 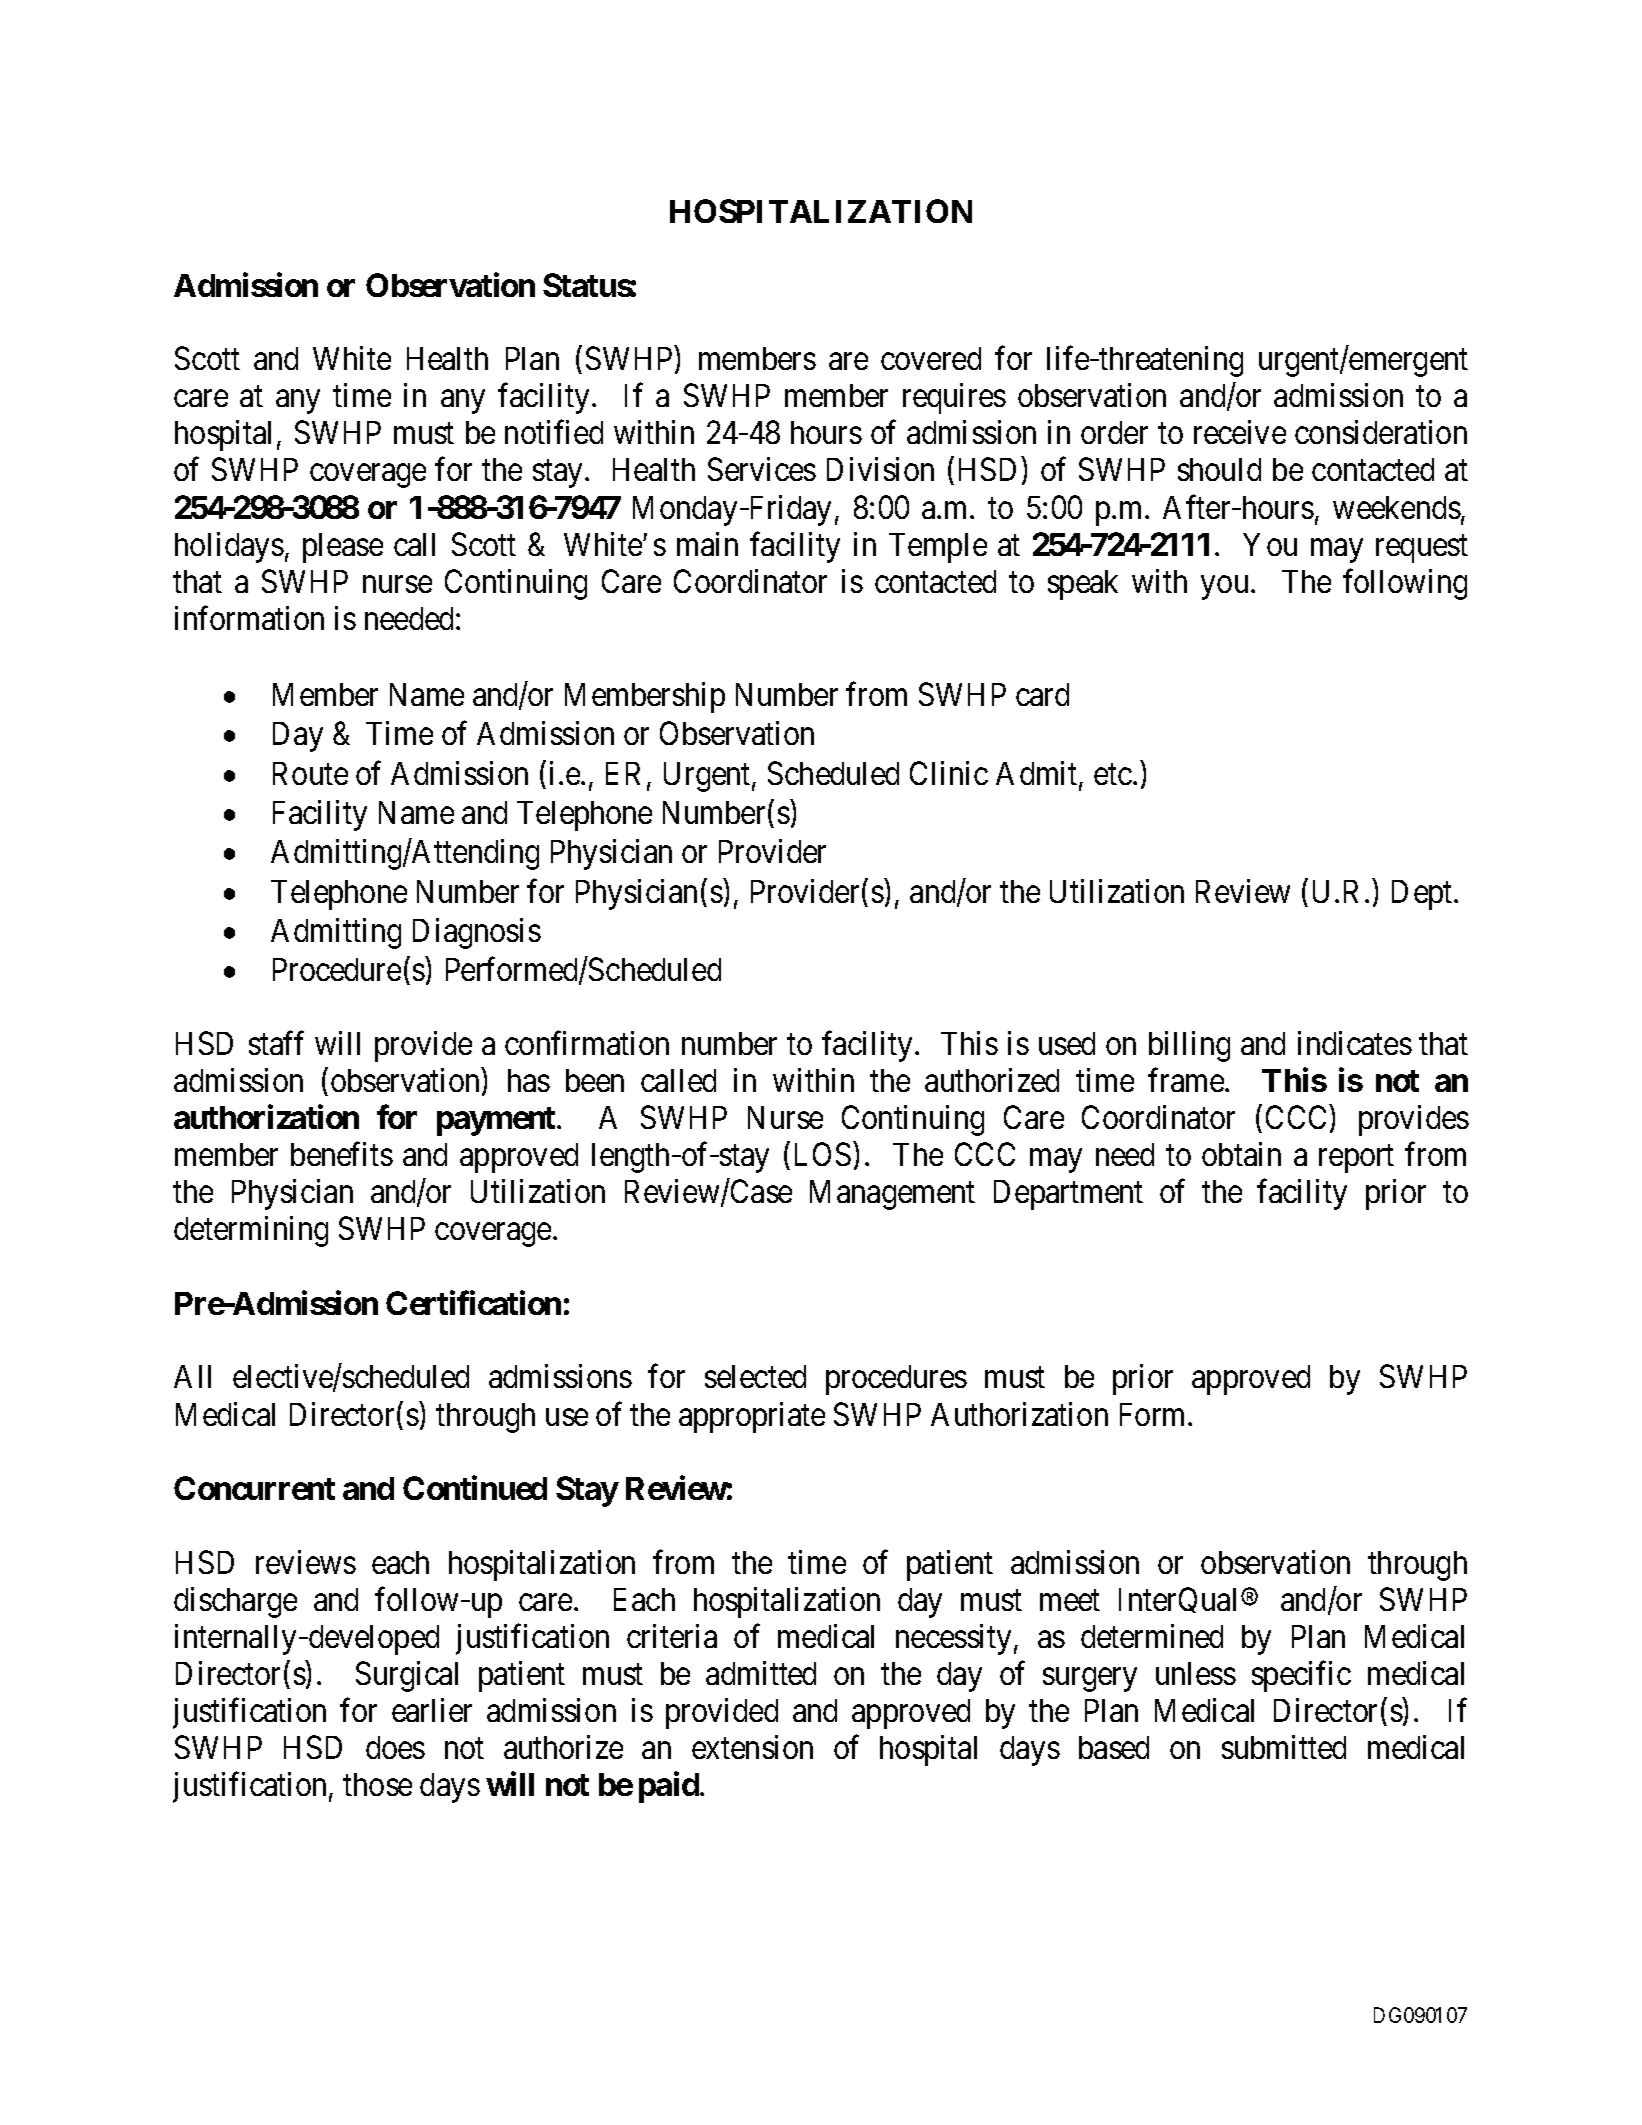 What do you see at coordinates (554, 432) in the document?
I see `notified` at bounding box center [554, 432].
